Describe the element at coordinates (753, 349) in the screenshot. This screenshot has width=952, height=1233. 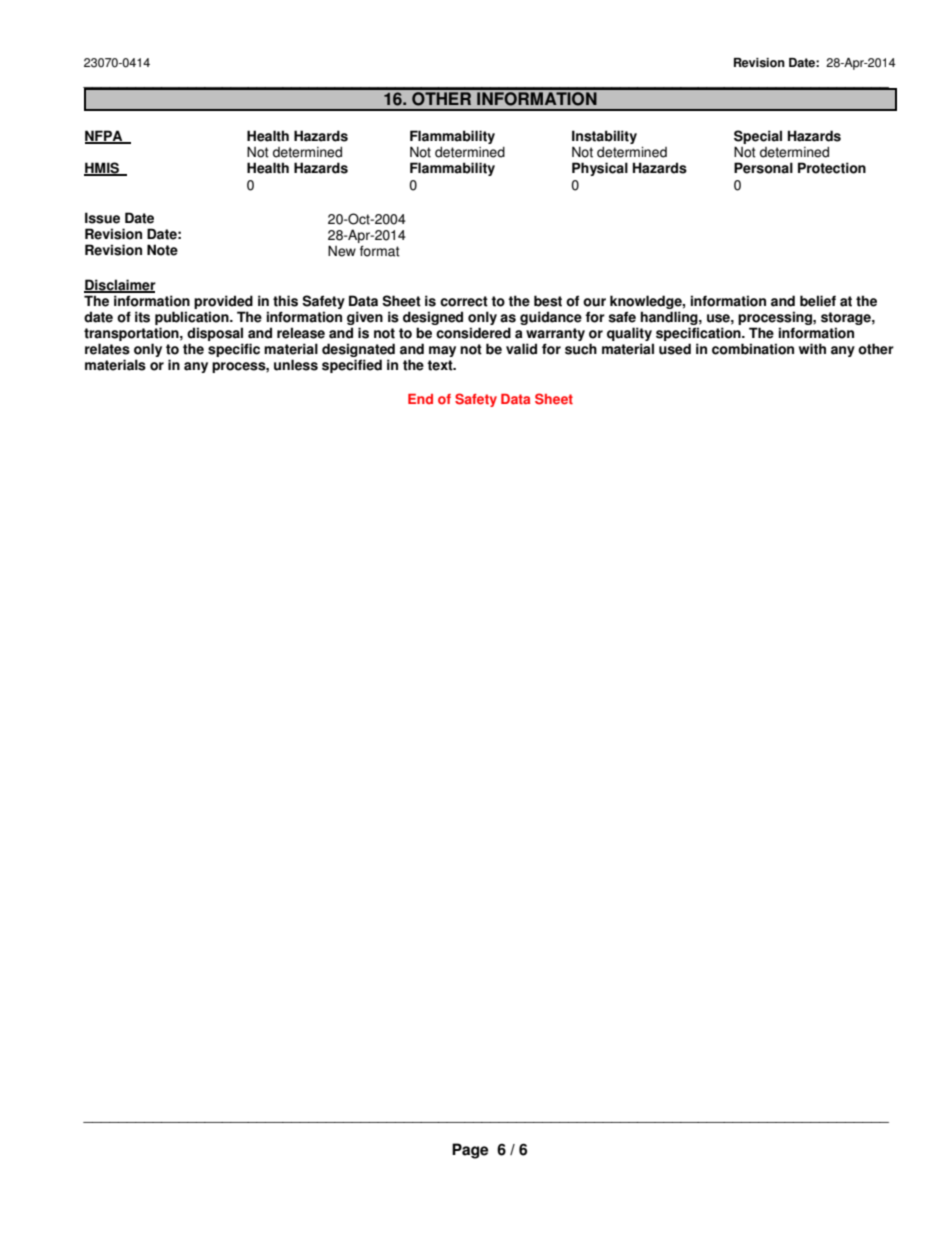
I see `combination` at that location.
